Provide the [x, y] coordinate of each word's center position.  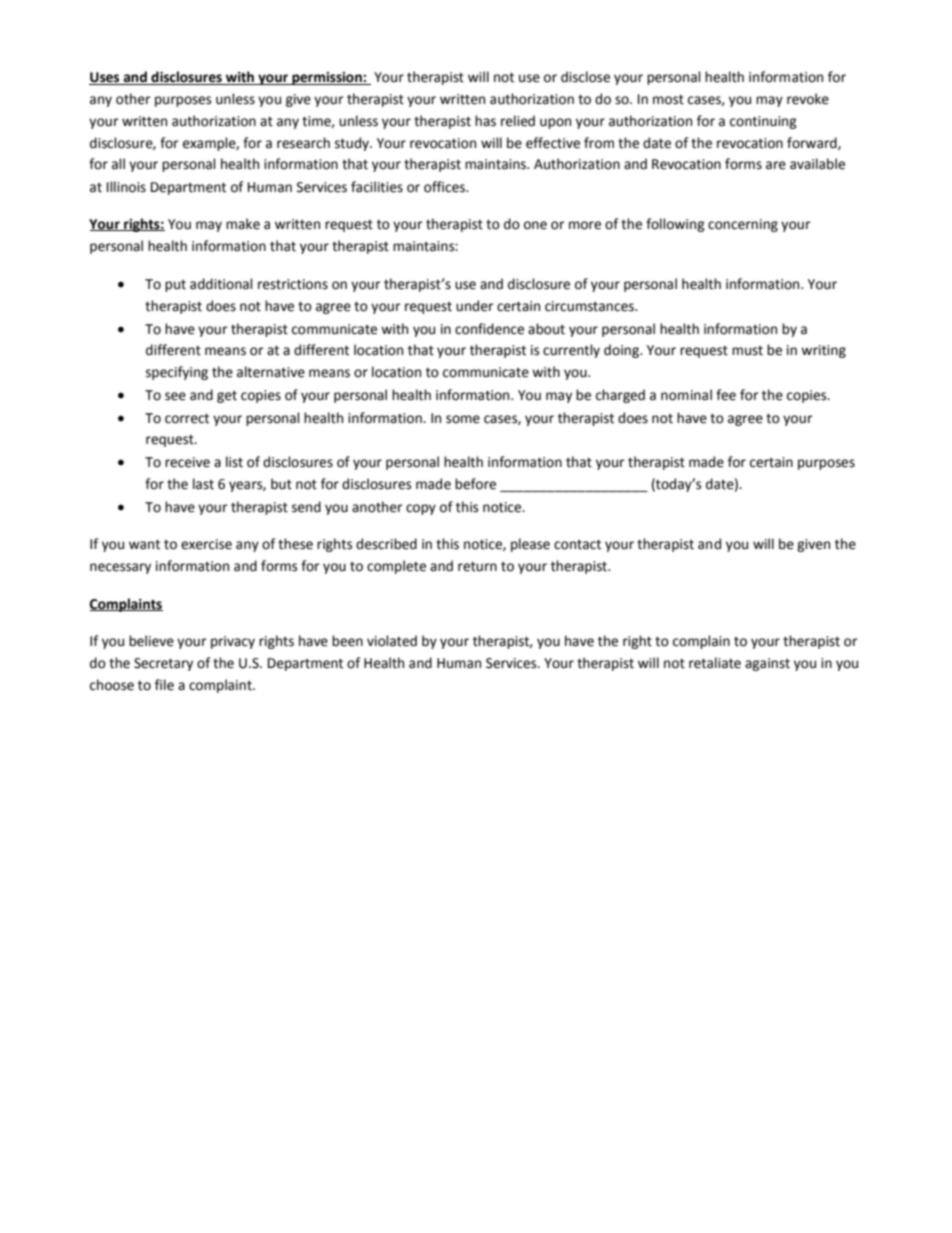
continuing [763, 122]
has [485, 121]
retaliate [715, 663]
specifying [177, 373]
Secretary [163, 664]
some [463, 419]
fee [726, 395]
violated [392, 641]
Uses [105, 78]
